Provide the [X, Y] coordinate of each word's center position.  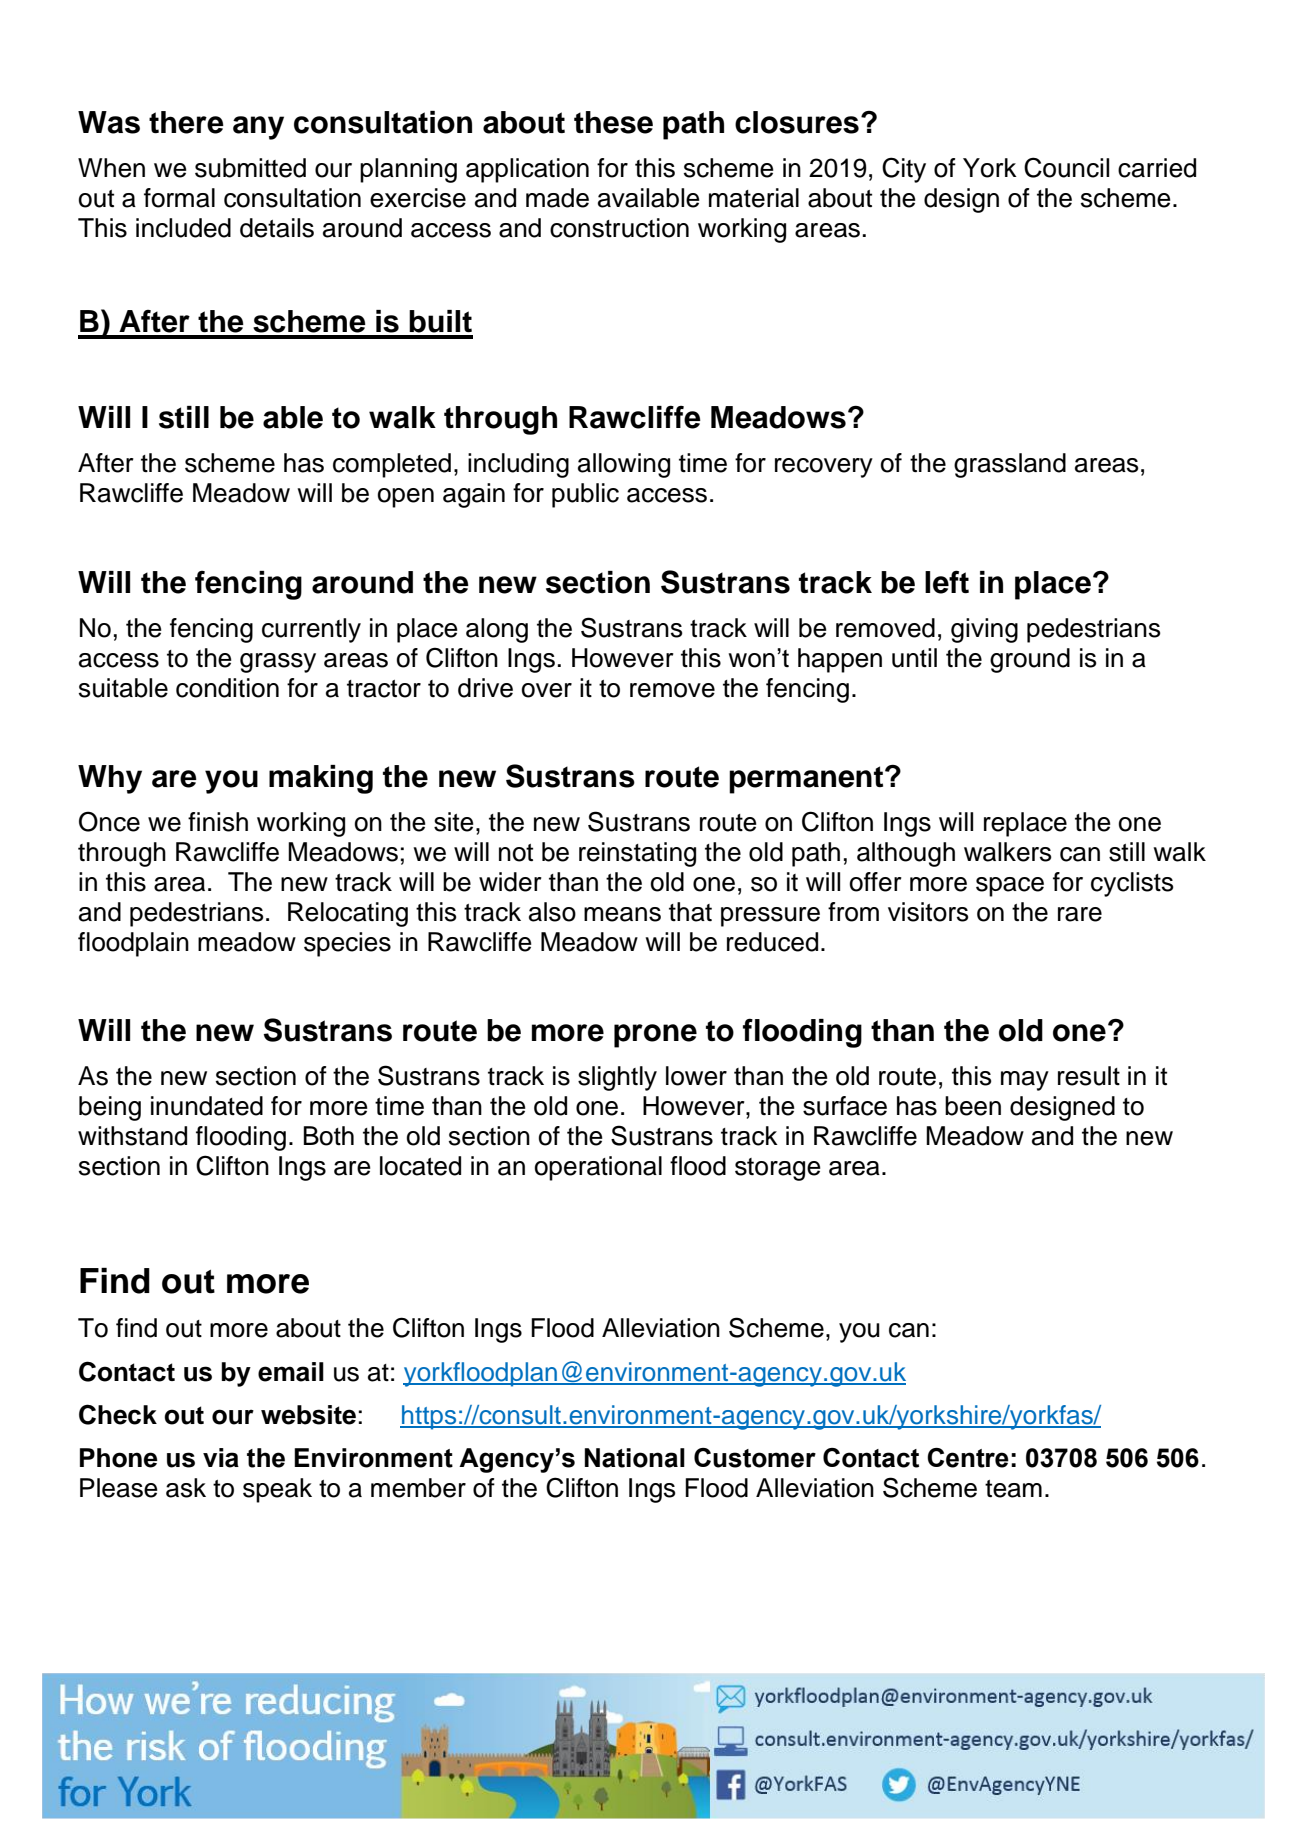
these [613, 122]
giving [984, 630]
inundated [207, 1106]
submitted [250, 168]
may [1025, 1081]
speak [277, 1490]
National [635, 1458]
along [497, 630]
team [1013, 1489]
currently [311, 630]
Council [1066, 167]
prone [655, 1036]
